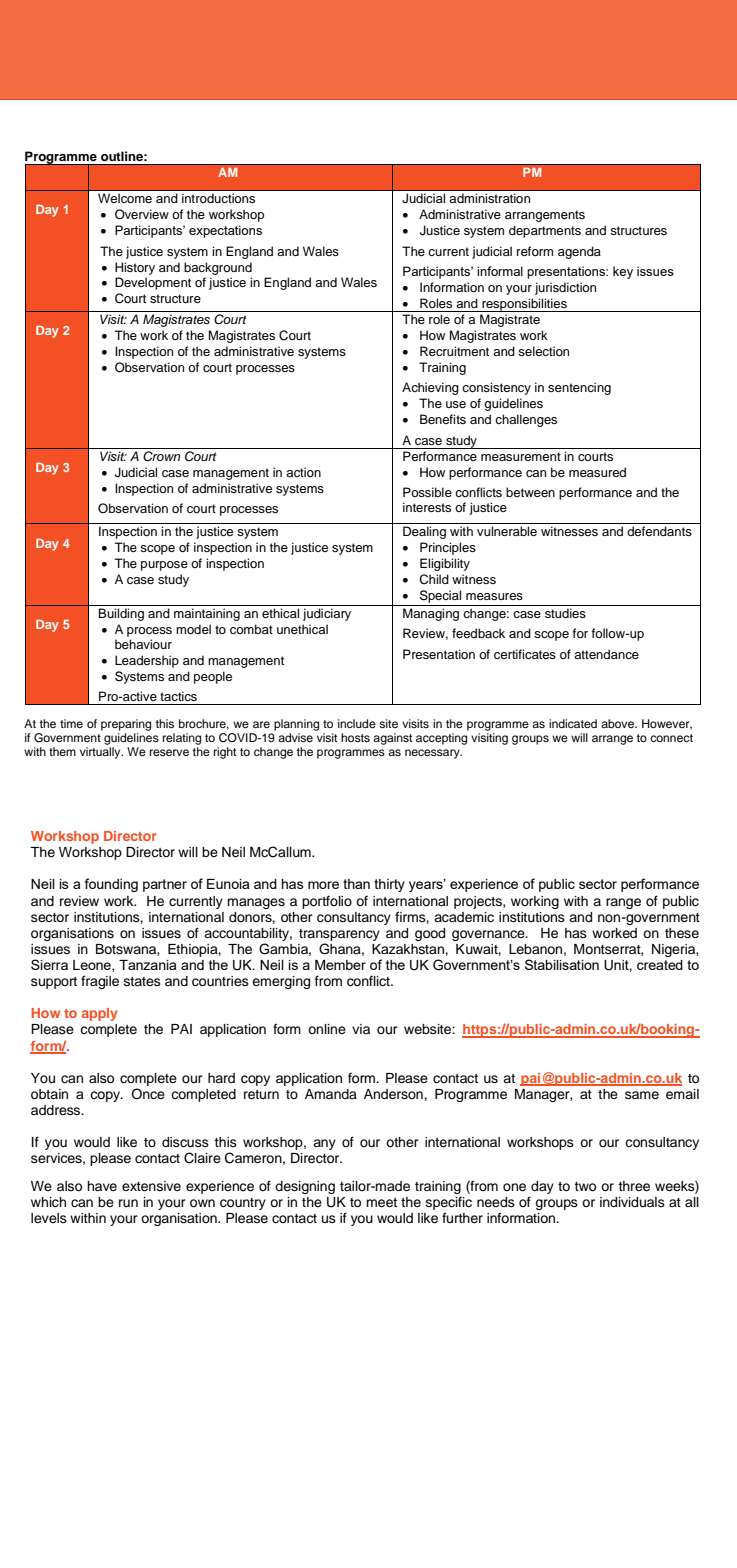 Image resolution: width=737 pixels, height=1568 pixels. I want to click on expectations, so click(225, 231).
